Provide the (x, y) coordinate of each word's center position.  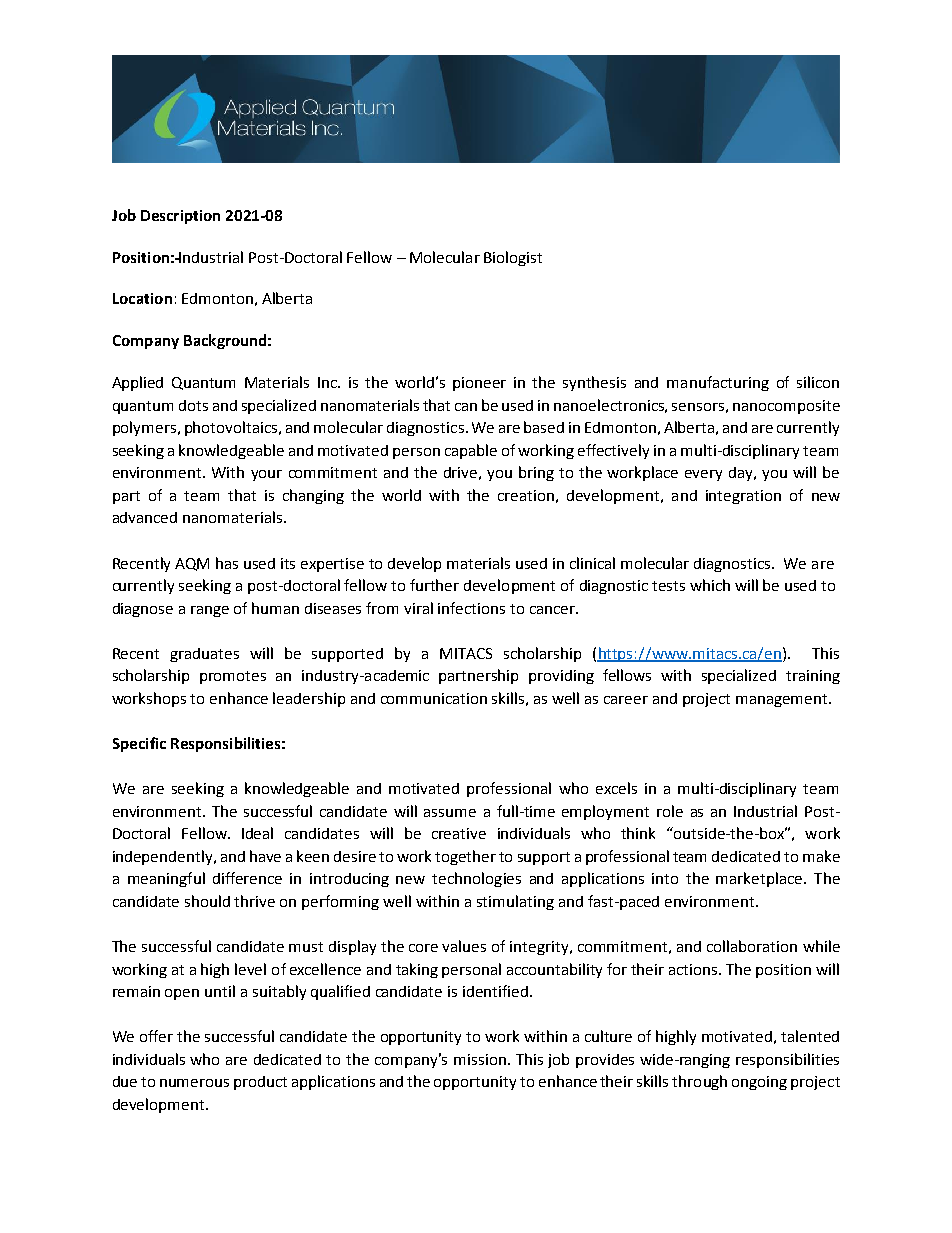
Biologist (513, 258)
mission (480, 1059)
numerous (194, 1083)
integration (743, 497)
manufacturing (718, 383)
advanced (145, 517)
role (670, 811)
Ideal (257, 833)
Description (180, 217)
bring (536, 473)
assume (450, 813)
